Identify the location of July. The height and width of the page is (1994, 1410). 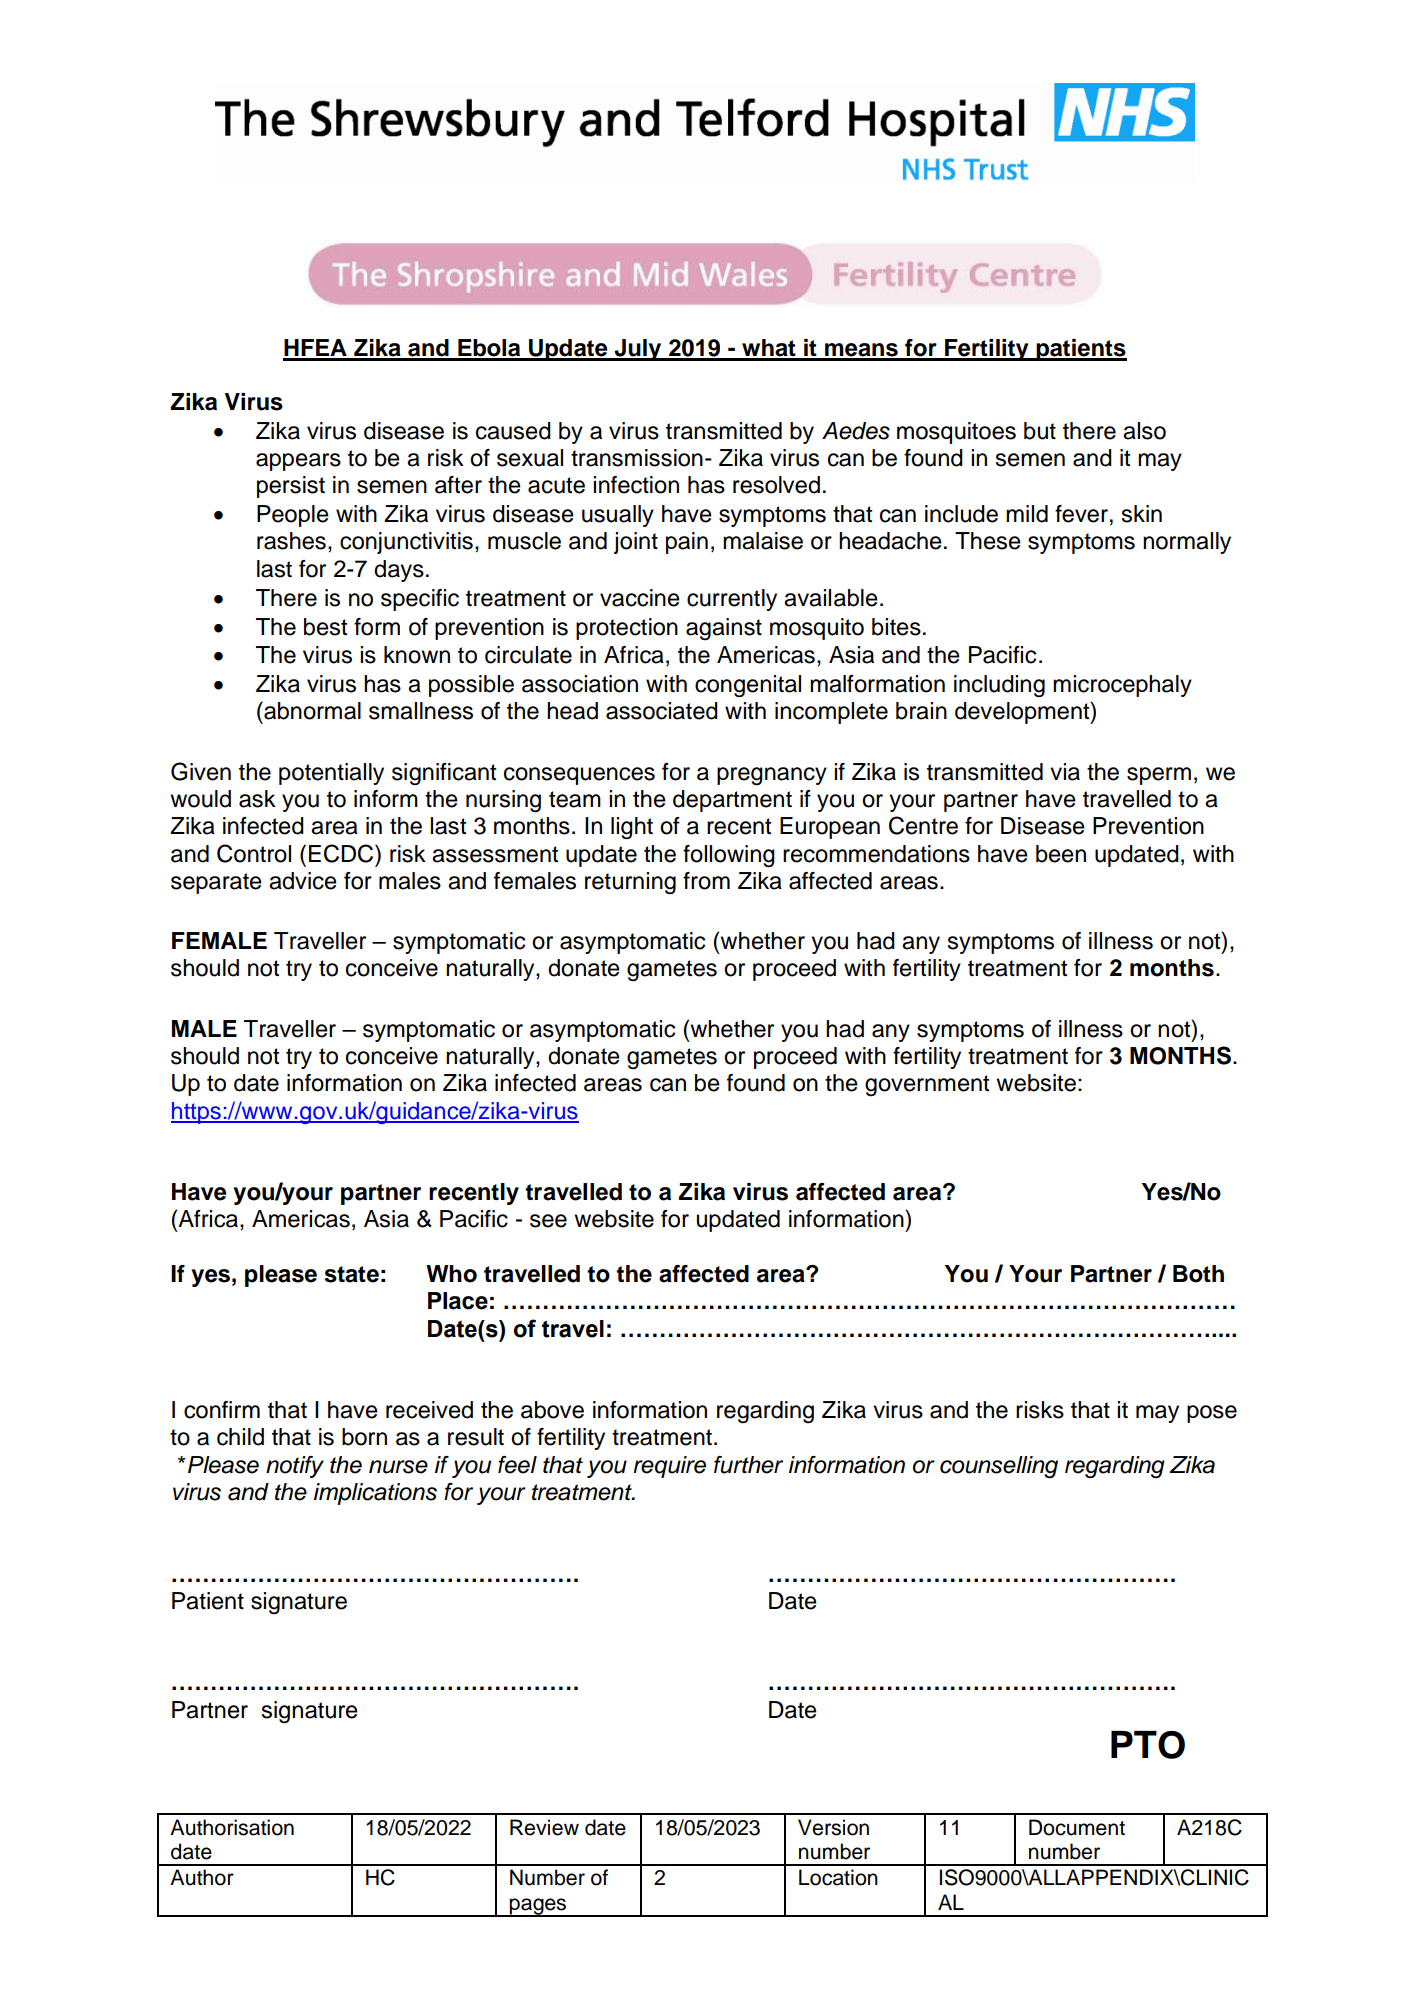
(638, 350).
